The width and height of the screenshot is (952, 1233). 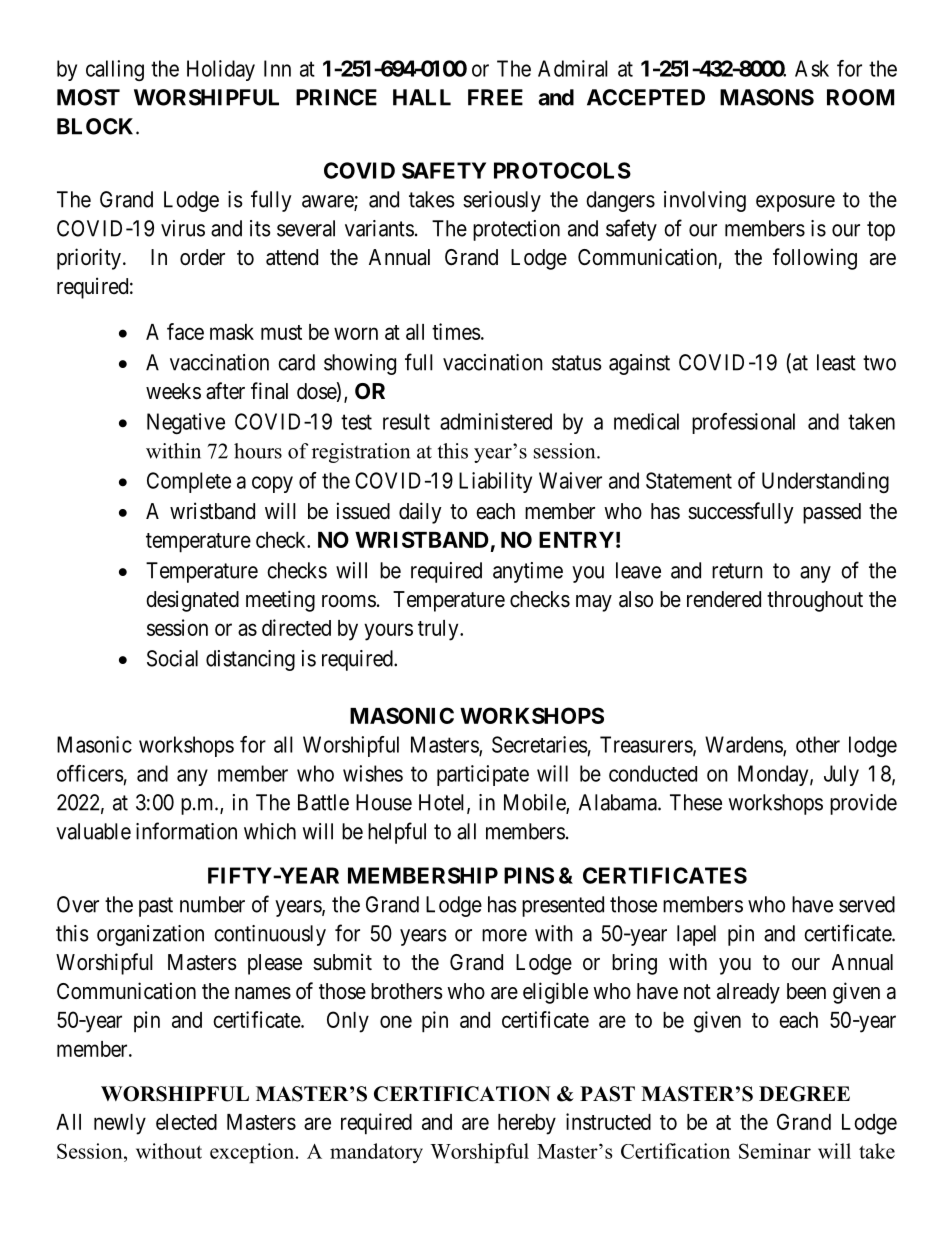 What do you see at coordinates (539, 744) in the screenshot?
I see `Secretaries` at bounding box center [539, 744].
